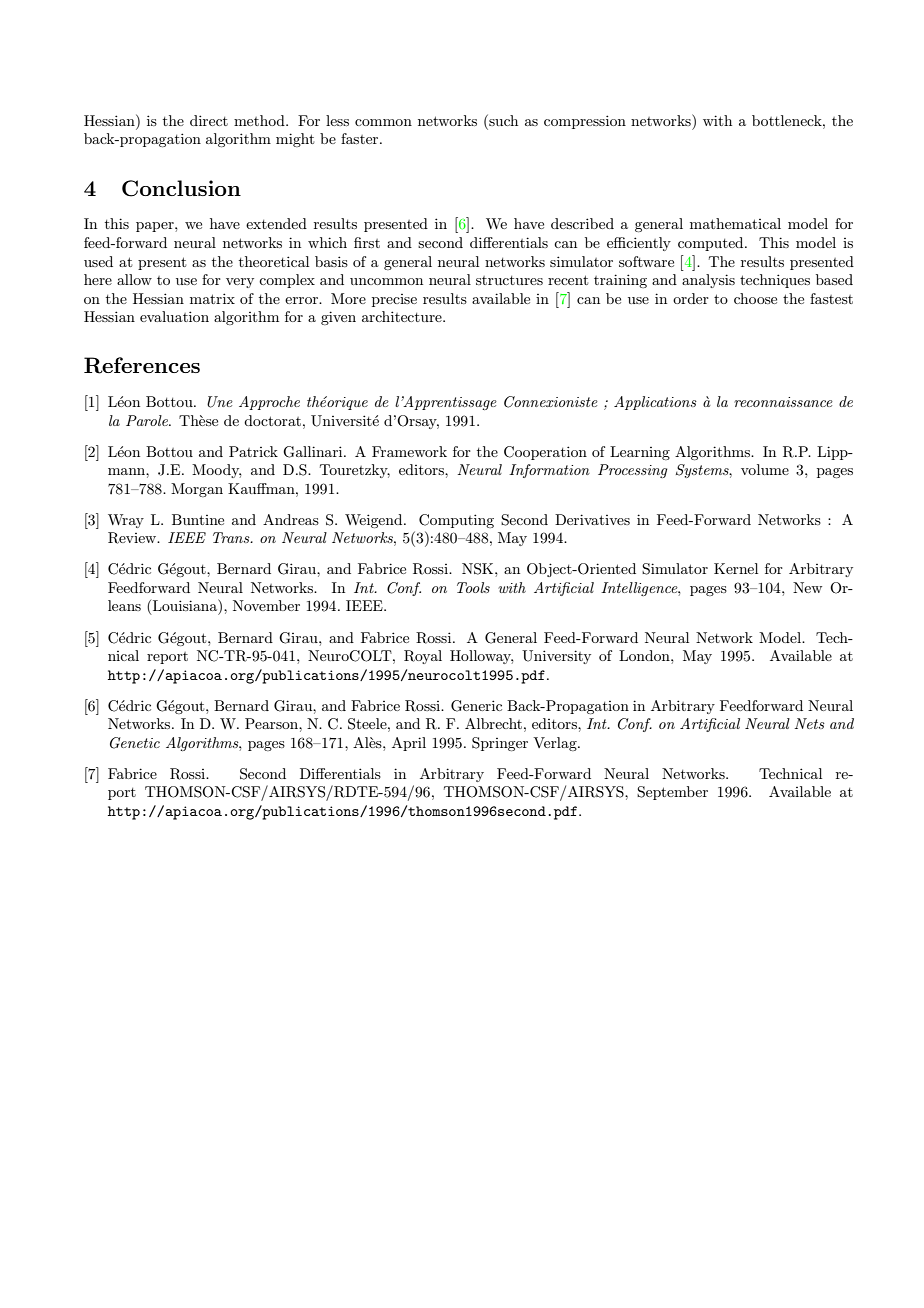 The width and height of the screenshot is (924, 1308). Describe the element at coordinates (755, 298) in the screenshot. I see `choose` at that location.
